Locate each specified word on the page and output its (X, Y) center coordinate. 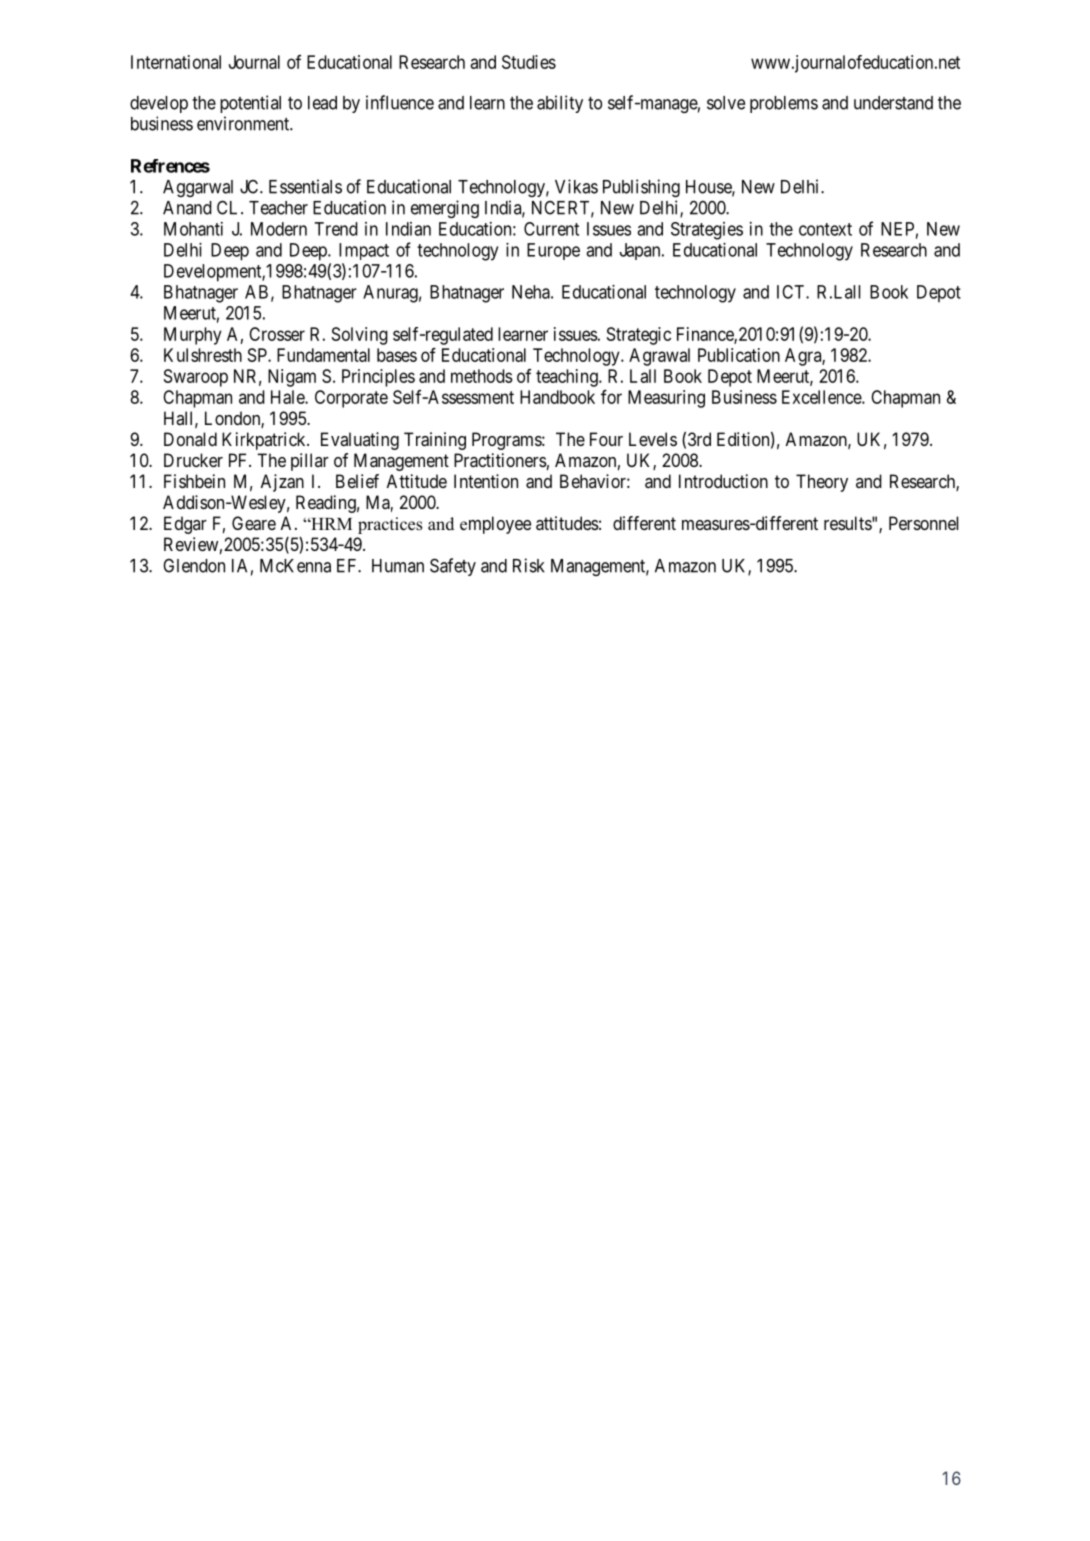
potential (250, 104)
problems (784, 104)
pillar (310, 462)
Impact (364, 251)
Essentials (305, 186)
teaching (568, 378)
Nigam (292, 378)
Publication (739, 355)
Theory (822, 483)
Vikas (576, 186)
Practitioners (500, 460)
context (825, 229)
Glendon (194, 566)
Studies (529, 62)
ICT (792, 292)
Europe (553, 251)
